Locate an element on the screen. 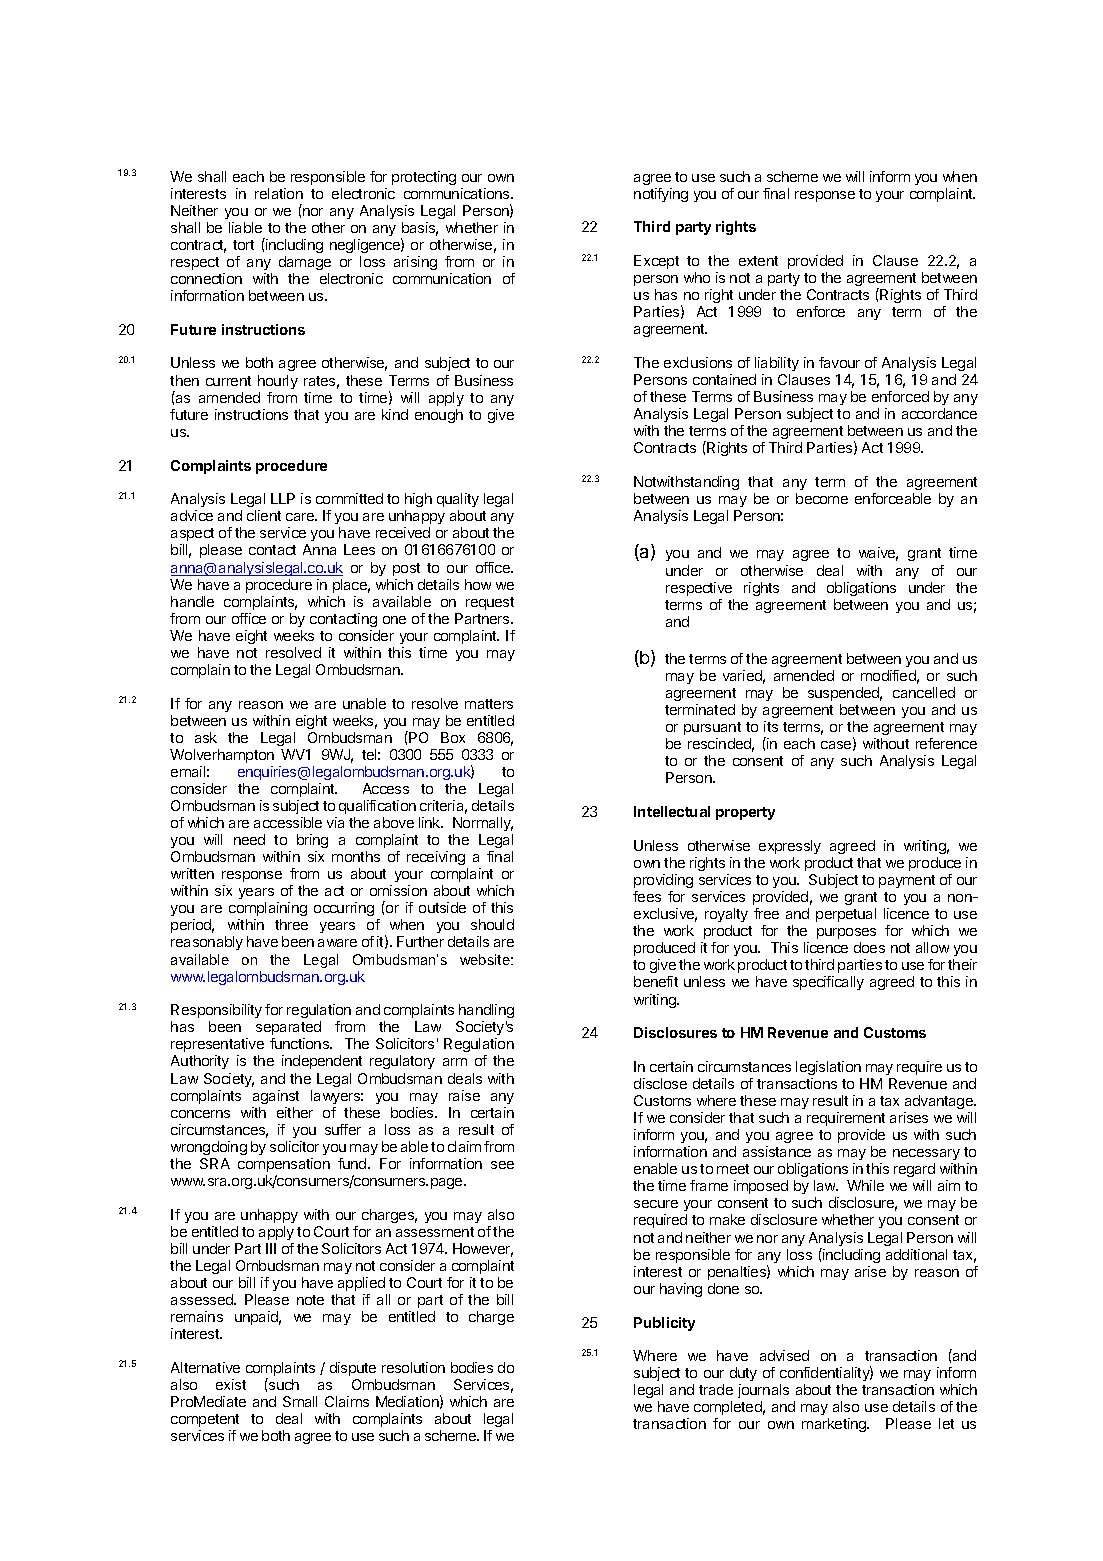 The image size is (1103, 1561). become is located at coordinates (822, 498).
